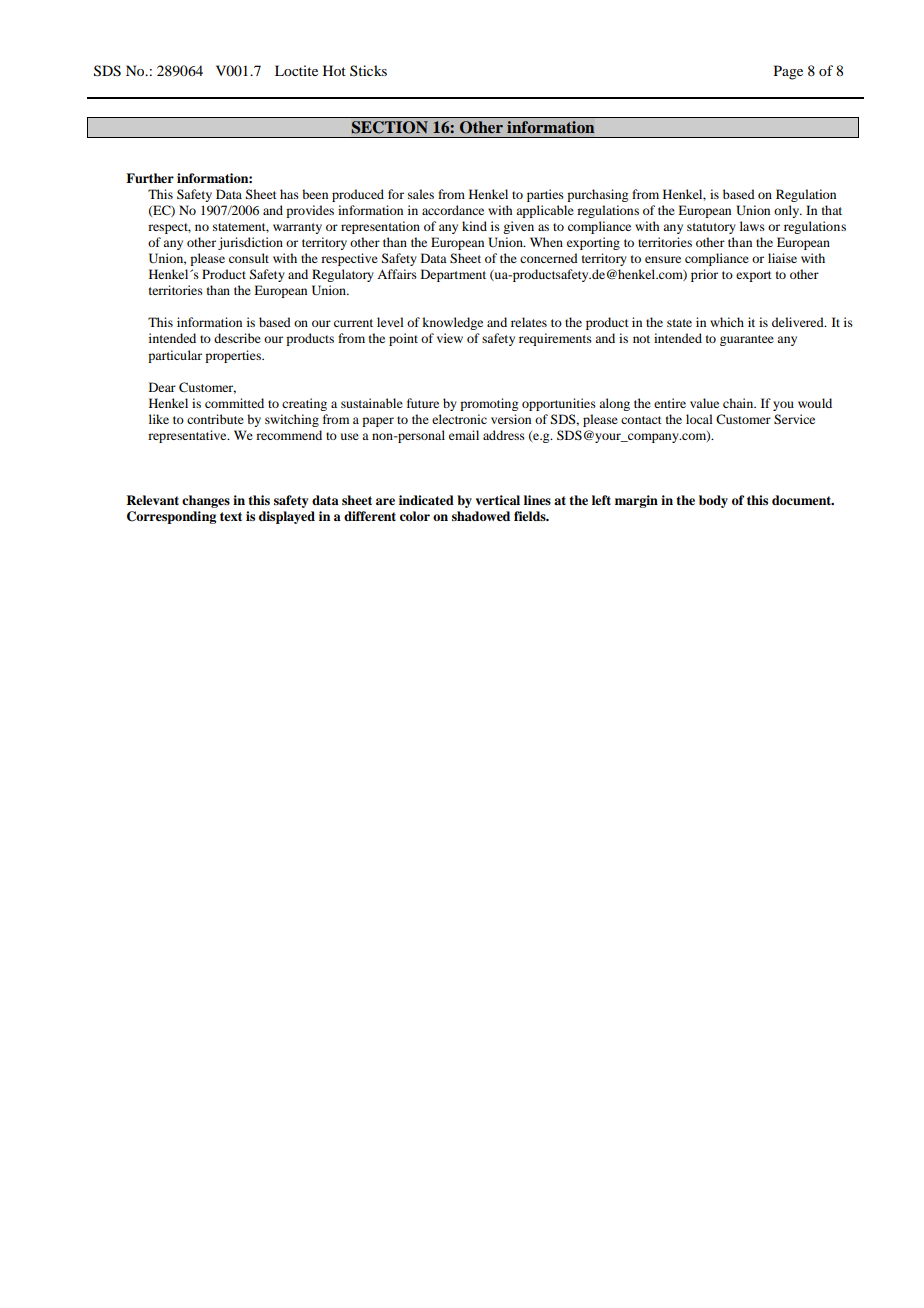  I want to click on Loctite, so click(296, 70).
